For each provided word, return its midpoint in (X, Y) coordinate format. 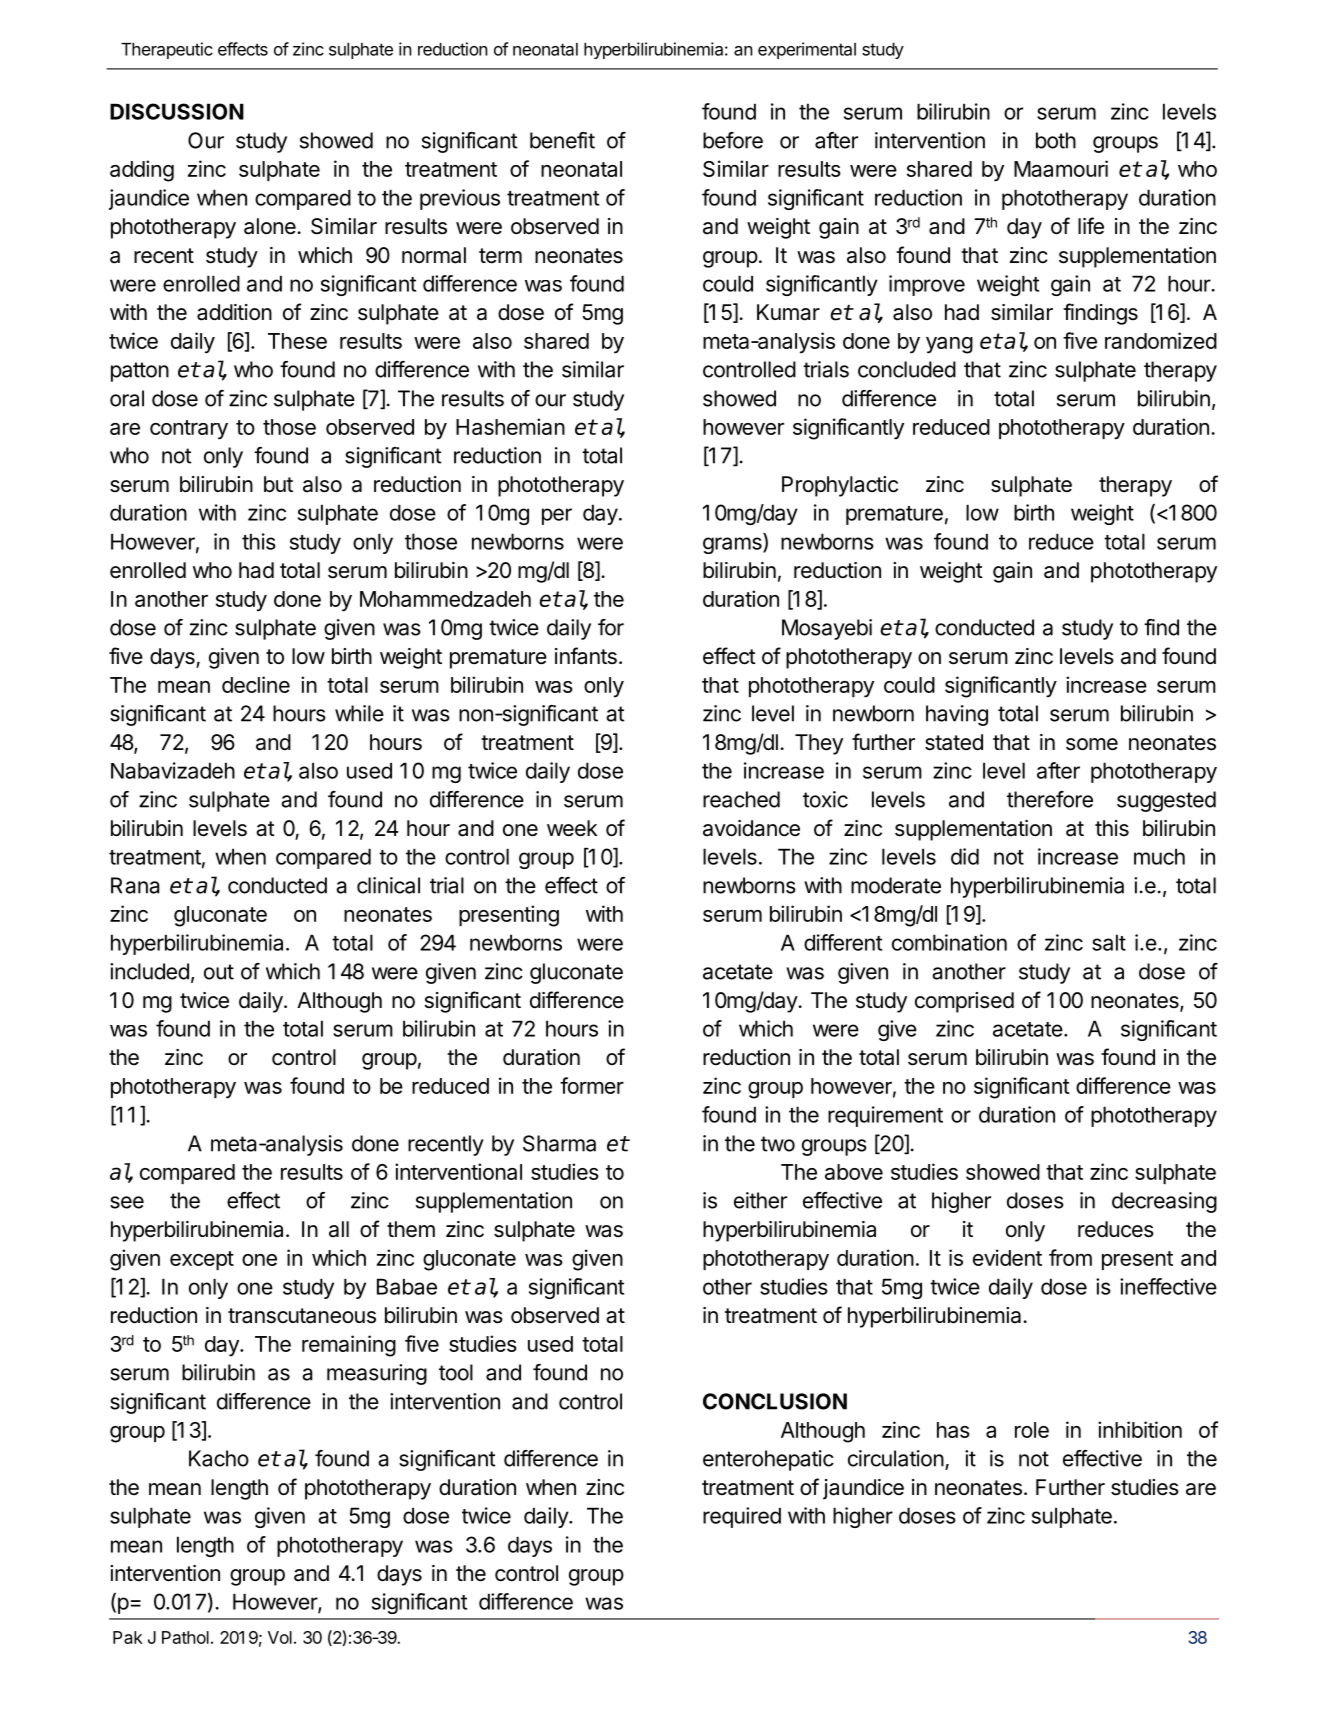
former (592, 1085)
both (1056, 140)
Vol (280, 1637)
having (957, 715)
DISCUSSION (177, 111)
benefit (562, 140)
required (742, 1517)
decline (256, 684)
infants (586, 656)
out (219, 972)
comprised (964, 1002)
